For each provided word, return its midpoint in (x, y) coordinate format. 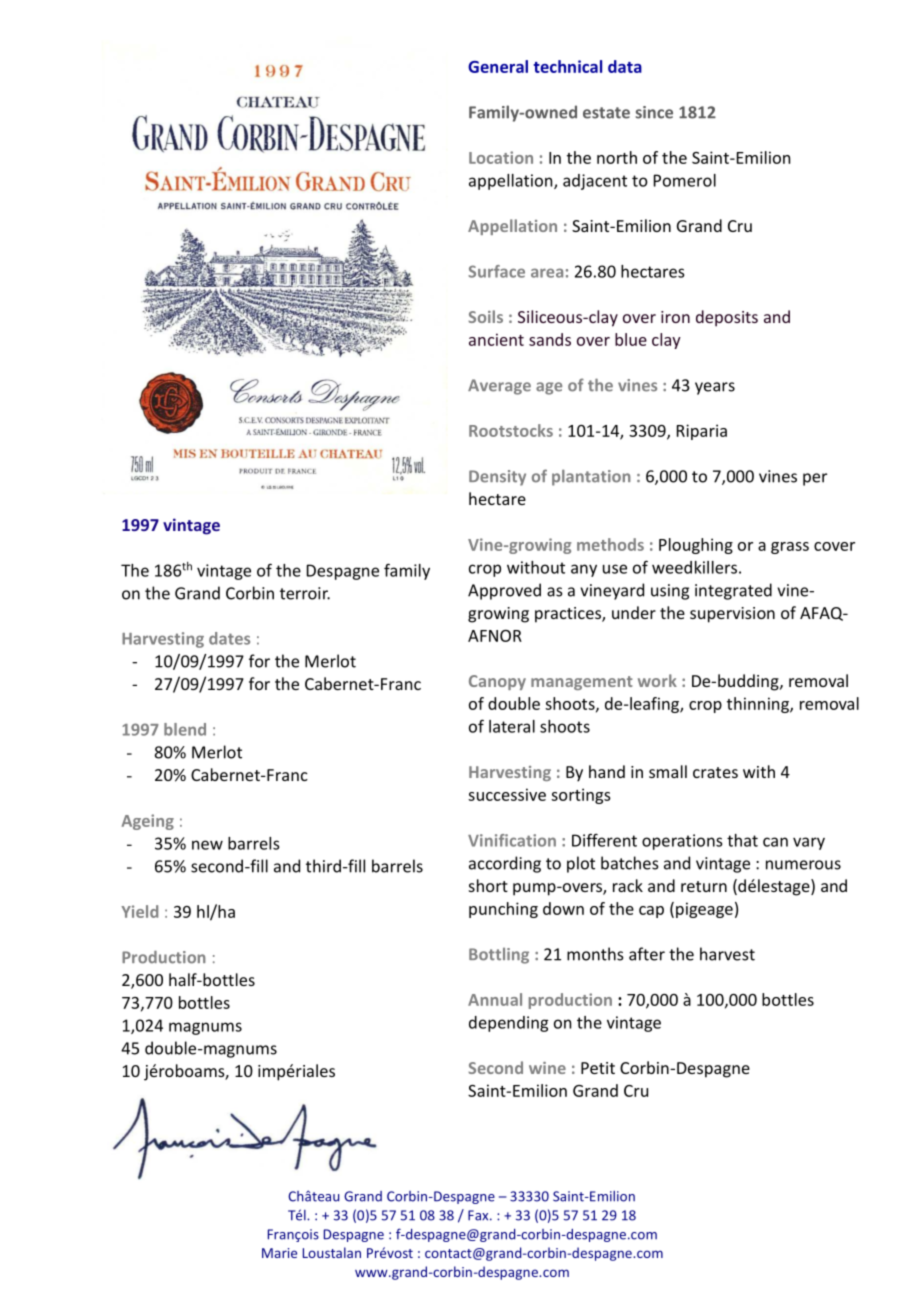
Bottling (499, 956)
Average (499, 387)
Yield (139, 911)
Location (501, 157)
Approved (504, 591)
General (498, 66)
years (715, 388)
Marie (279, 1253)
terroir (305, 593)
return (704, 886)
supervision (732, 615)
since (654, 112)
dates (229, 638)
